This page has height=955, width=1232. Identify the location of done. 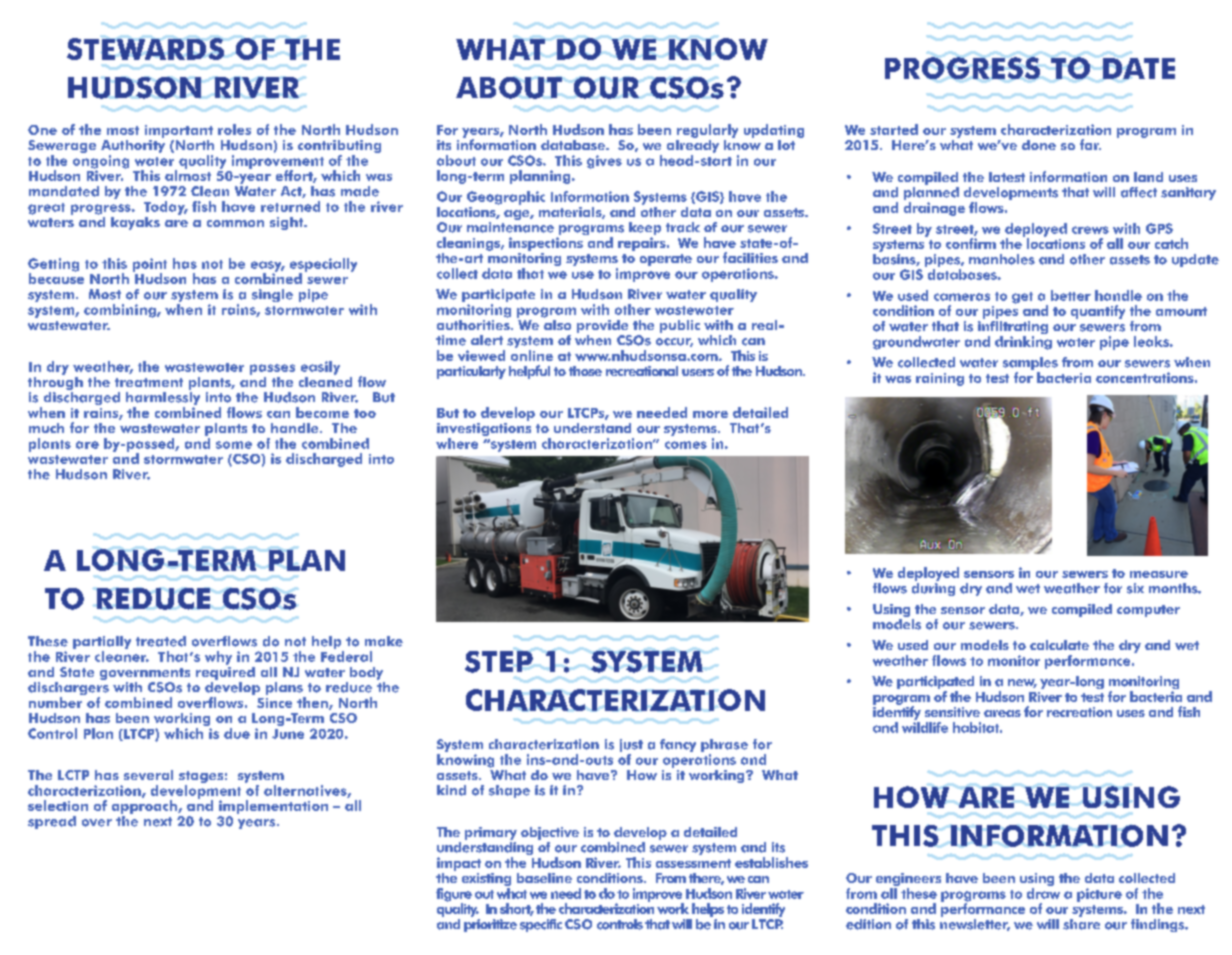
(1039, 145).
